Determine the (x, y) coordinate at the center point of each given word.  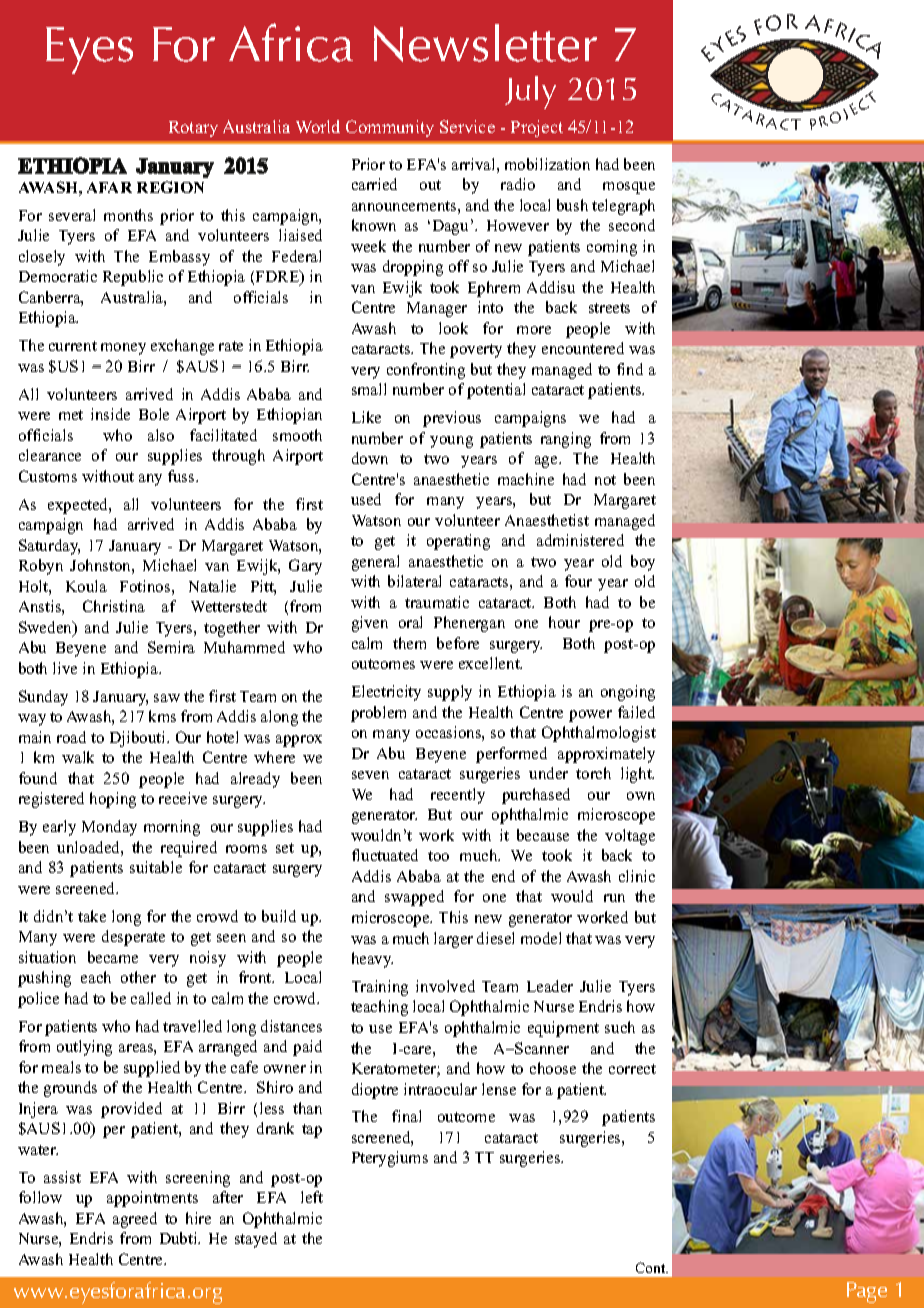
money (123, 349)
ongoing (628, 693)
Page (867, 1292)
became (113, 957)
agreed (135, 1220)
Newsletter (485, 43)
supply (450, 693)
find (630, 369)
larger (453, 940)
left (312, 1197)
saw (167, 698)
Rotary (193, 129)
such (620, 1027)
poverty (476, 351)
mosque (629, 188)
